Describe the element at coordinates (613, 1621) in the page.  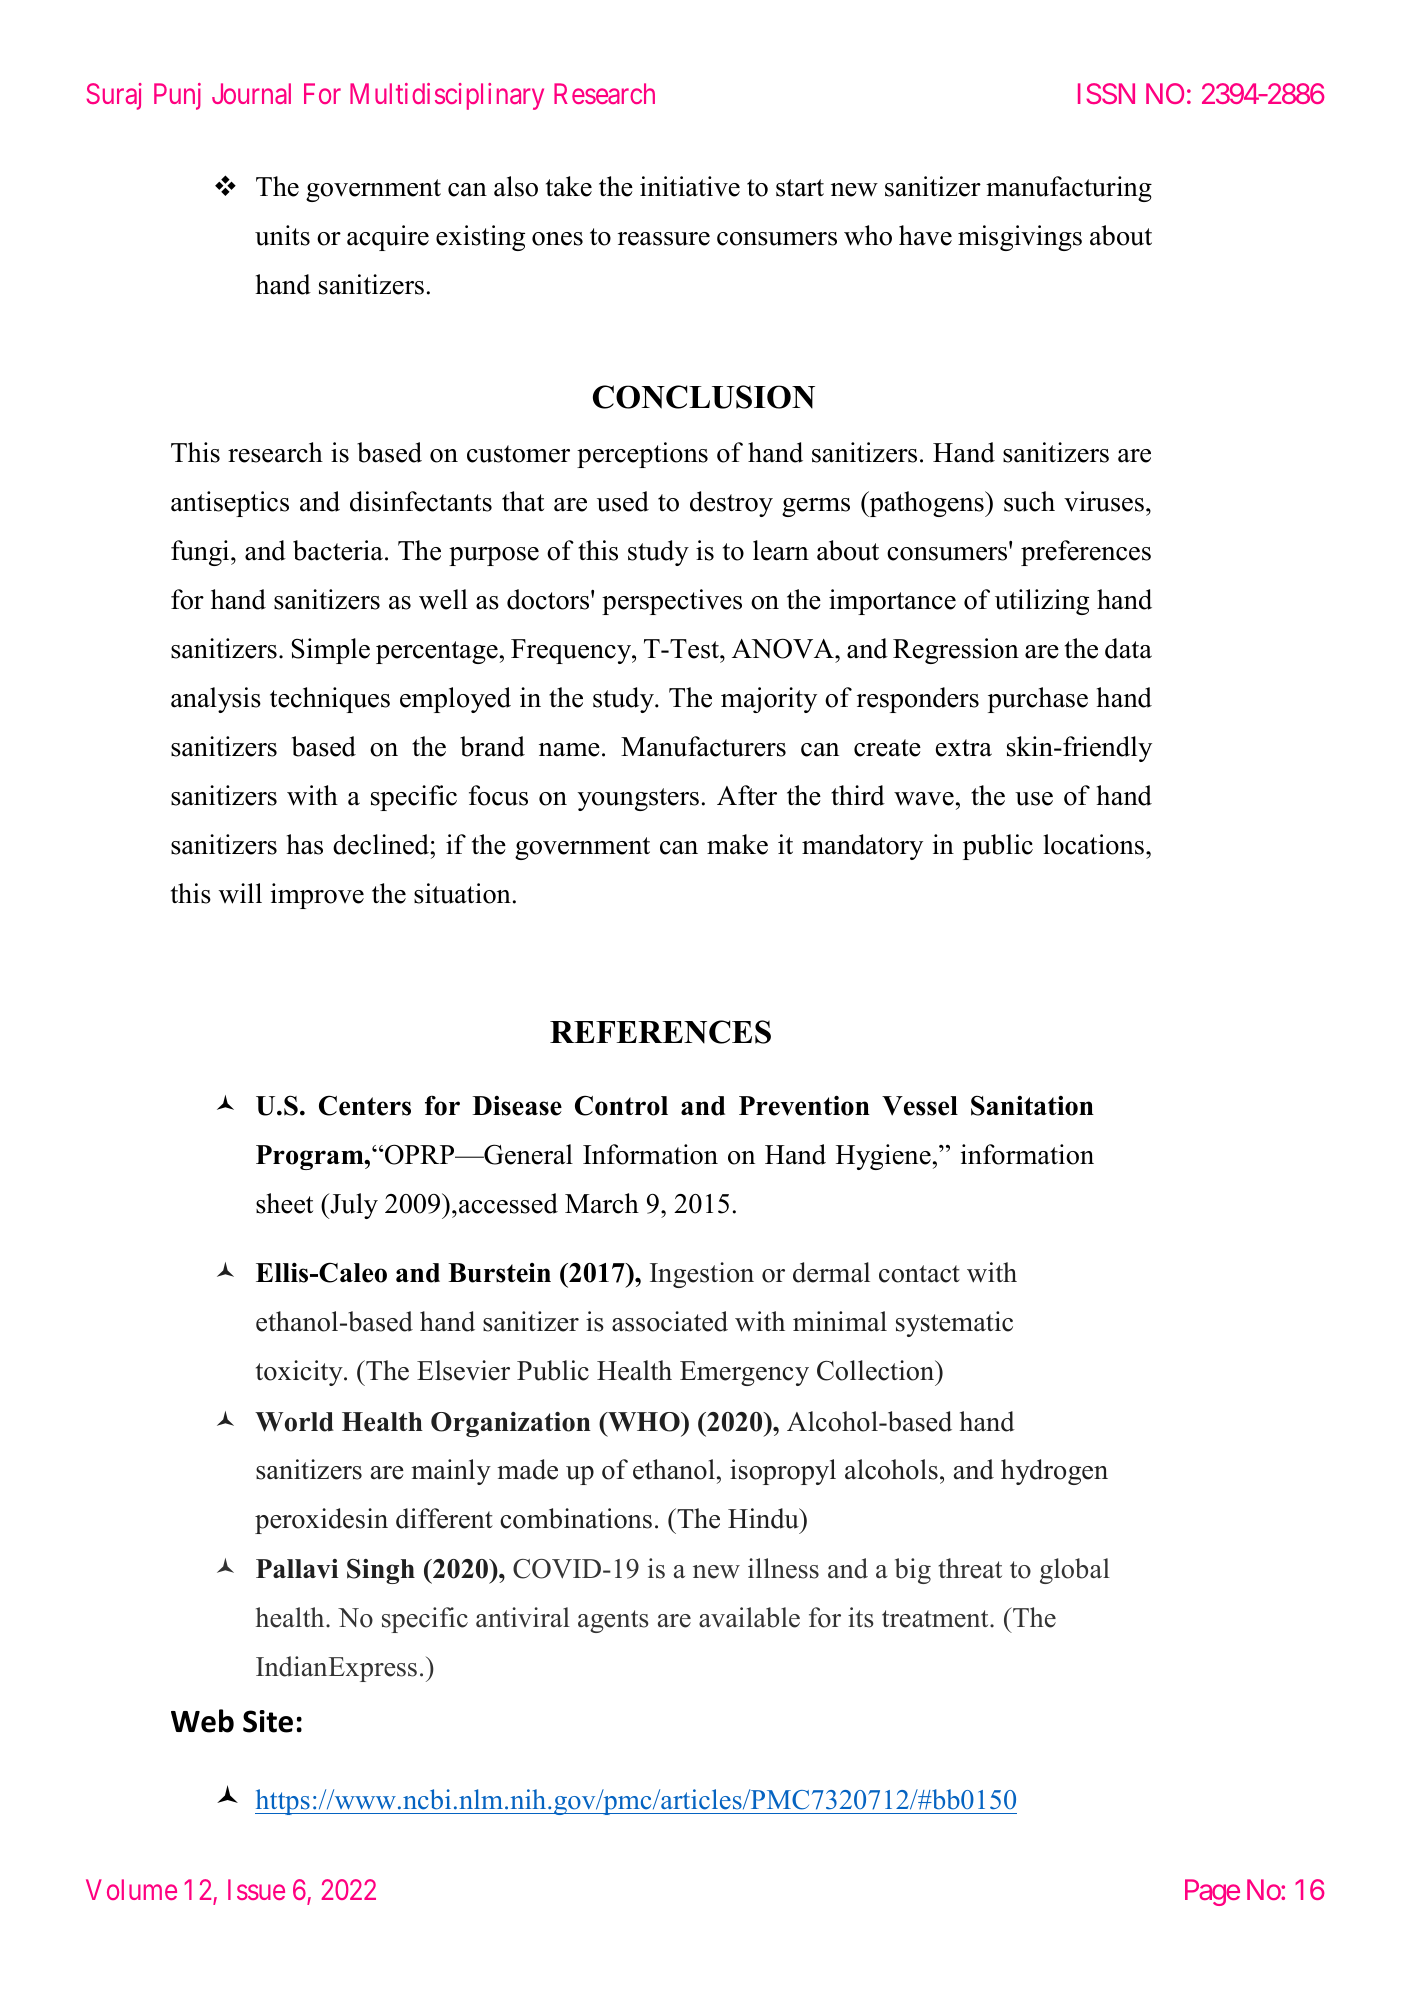
I see `agents` at that location.
